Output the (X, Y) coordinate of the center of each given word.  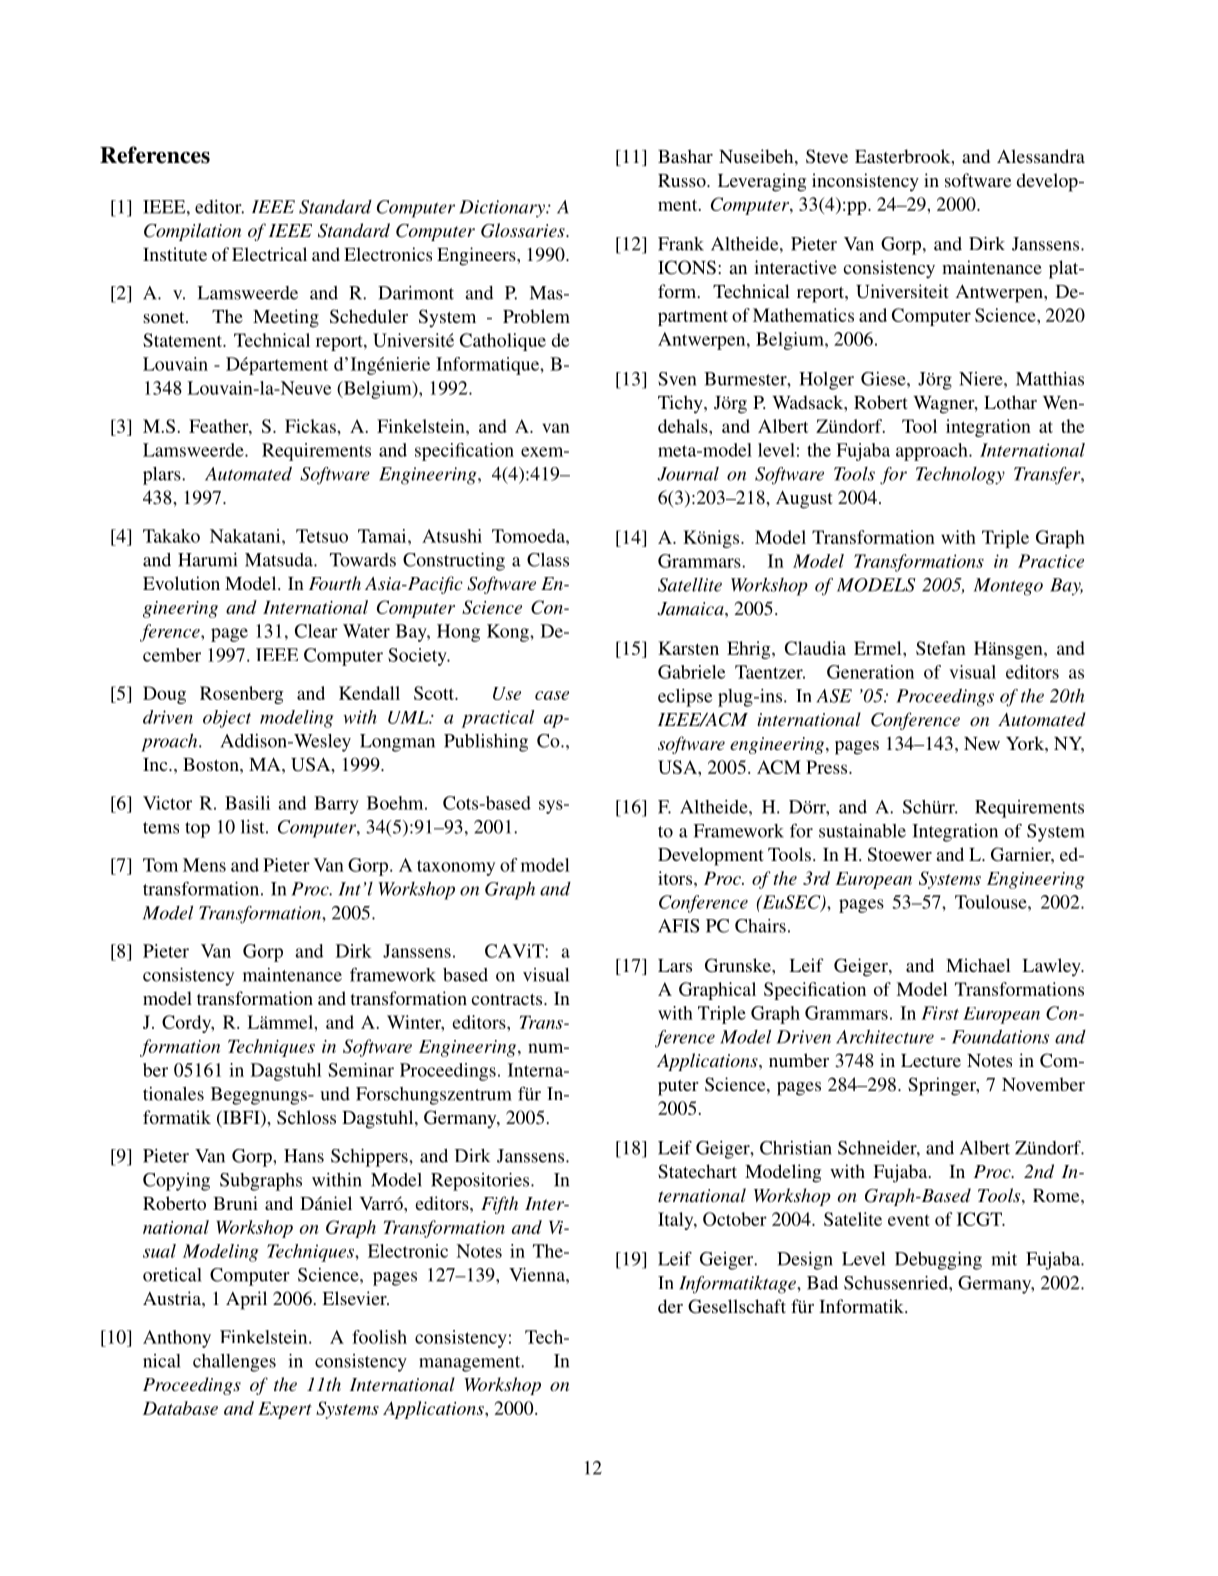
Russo (683, 180)
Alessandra (1041, 156)
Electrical (269, 254)
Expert (285, 1410)
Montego (1008, 587)
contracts (508, 999)
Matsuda (280, 560)
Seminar (361, 1070)
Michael (978, 965)
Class (548, 560)
